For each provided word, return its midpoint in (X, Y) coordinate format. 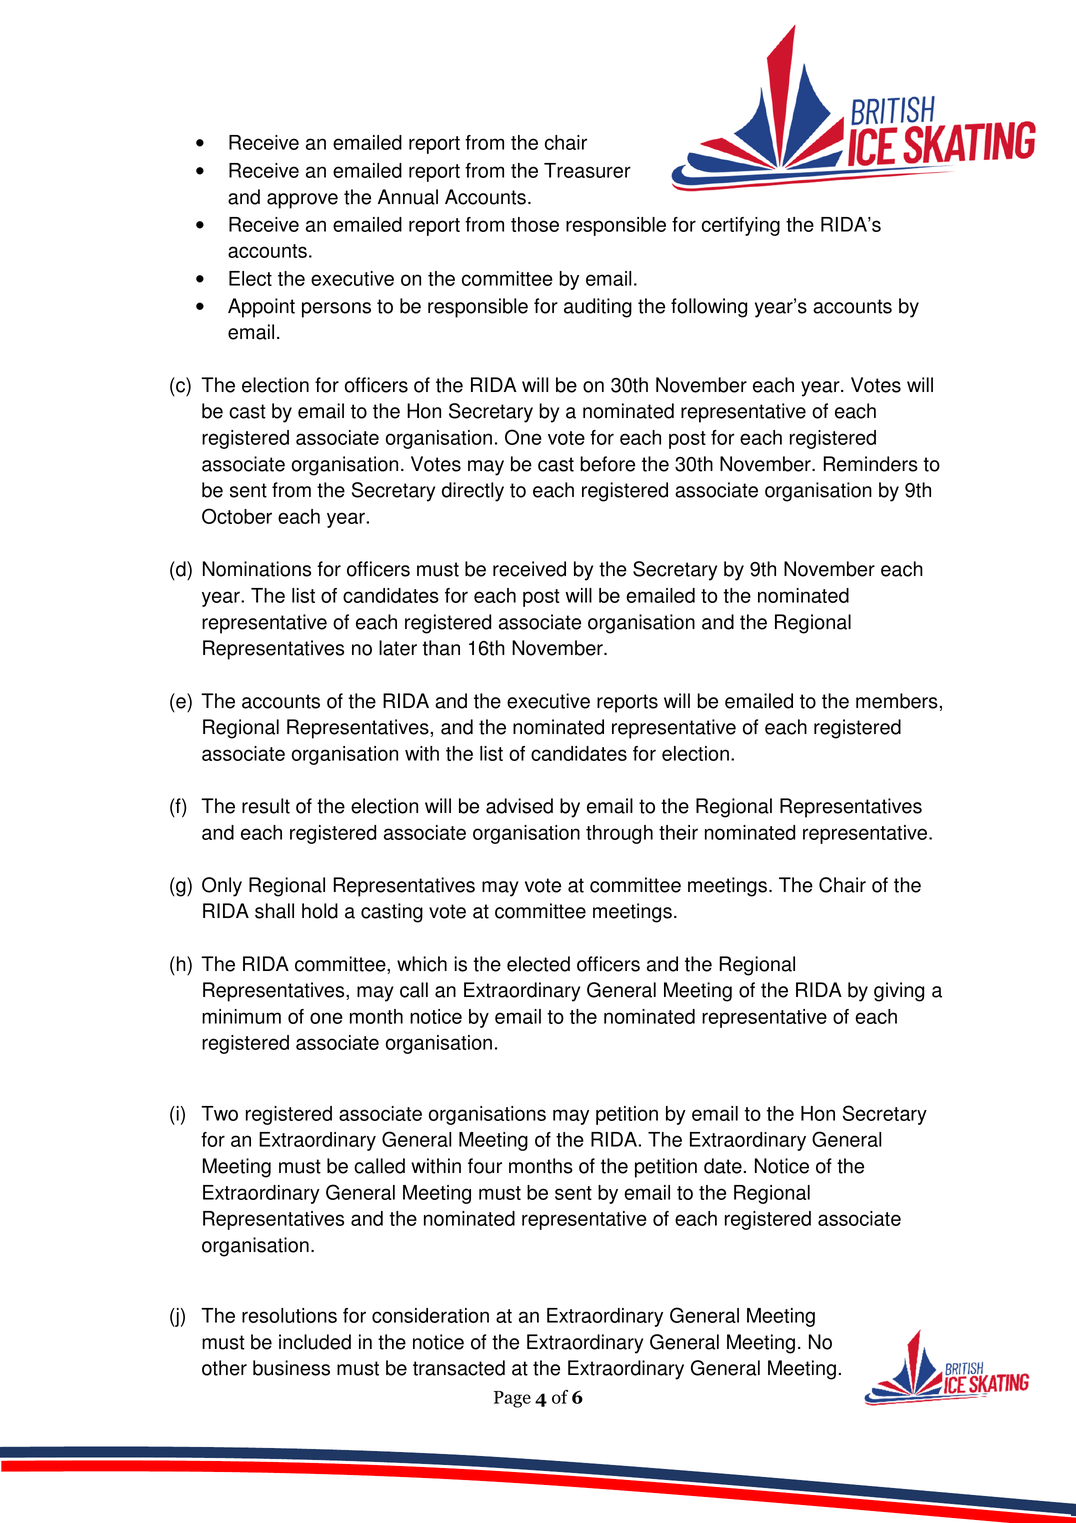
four (485, 1166)
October (237, 516)
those (535, 224)
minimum (241, 1016)
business (291, 1368)
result (266, 806)
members (897, 701)
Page (512, 1399)
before (607, 464)
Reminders (870, 464)
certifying (741, 226)
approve (302, 201)
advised (519, 806)
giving (899, 992)
